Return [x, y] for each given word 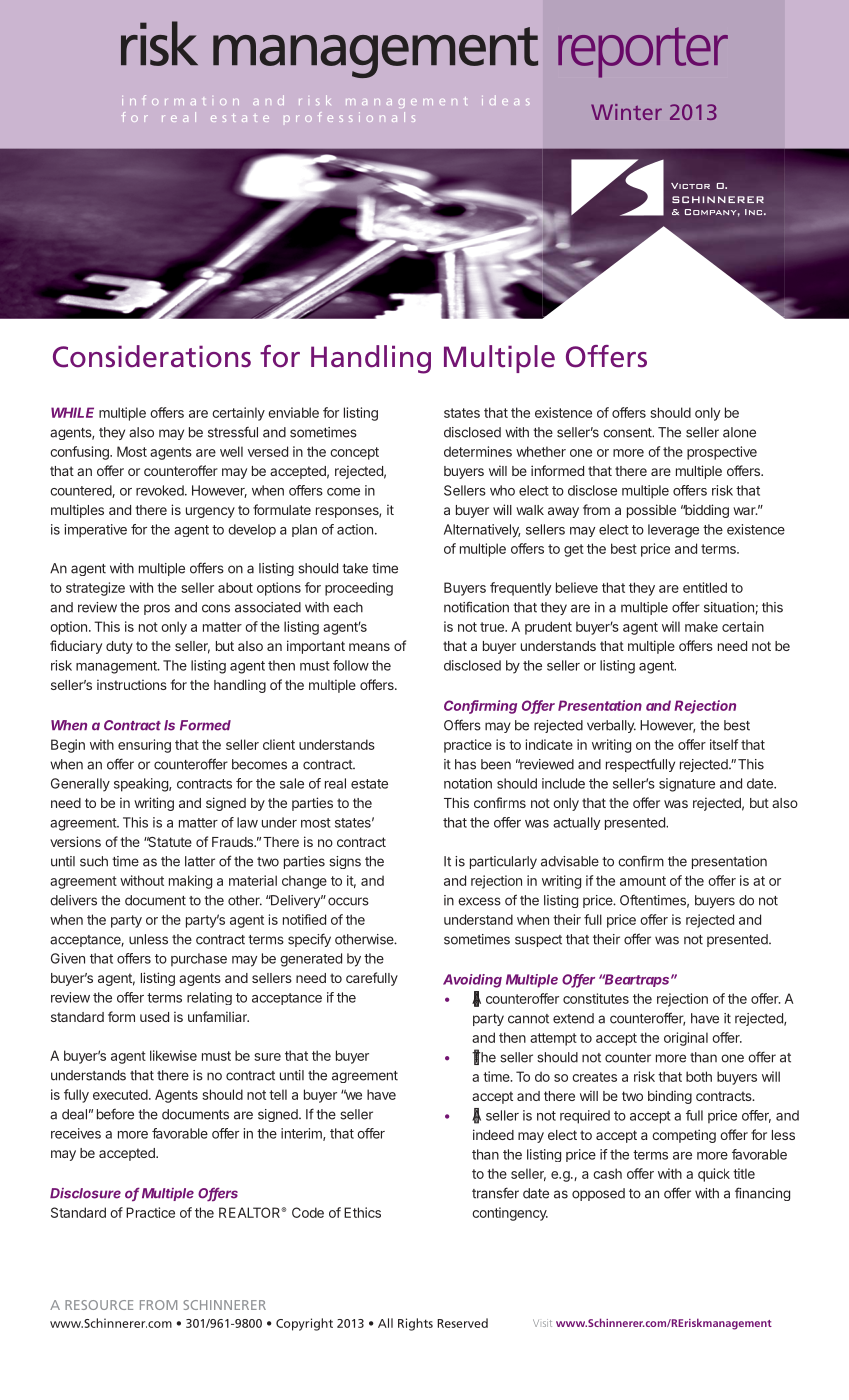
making [190, 882]
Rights [415, 1324]
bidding [706, 511]
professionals [349, 117]
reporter [643, 52]
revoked [161, 490]
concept [354, 453]
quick [714, 1175]
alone [739, 432]
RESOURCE [99, 1305]
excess [479, 901]
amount [643, 881]
